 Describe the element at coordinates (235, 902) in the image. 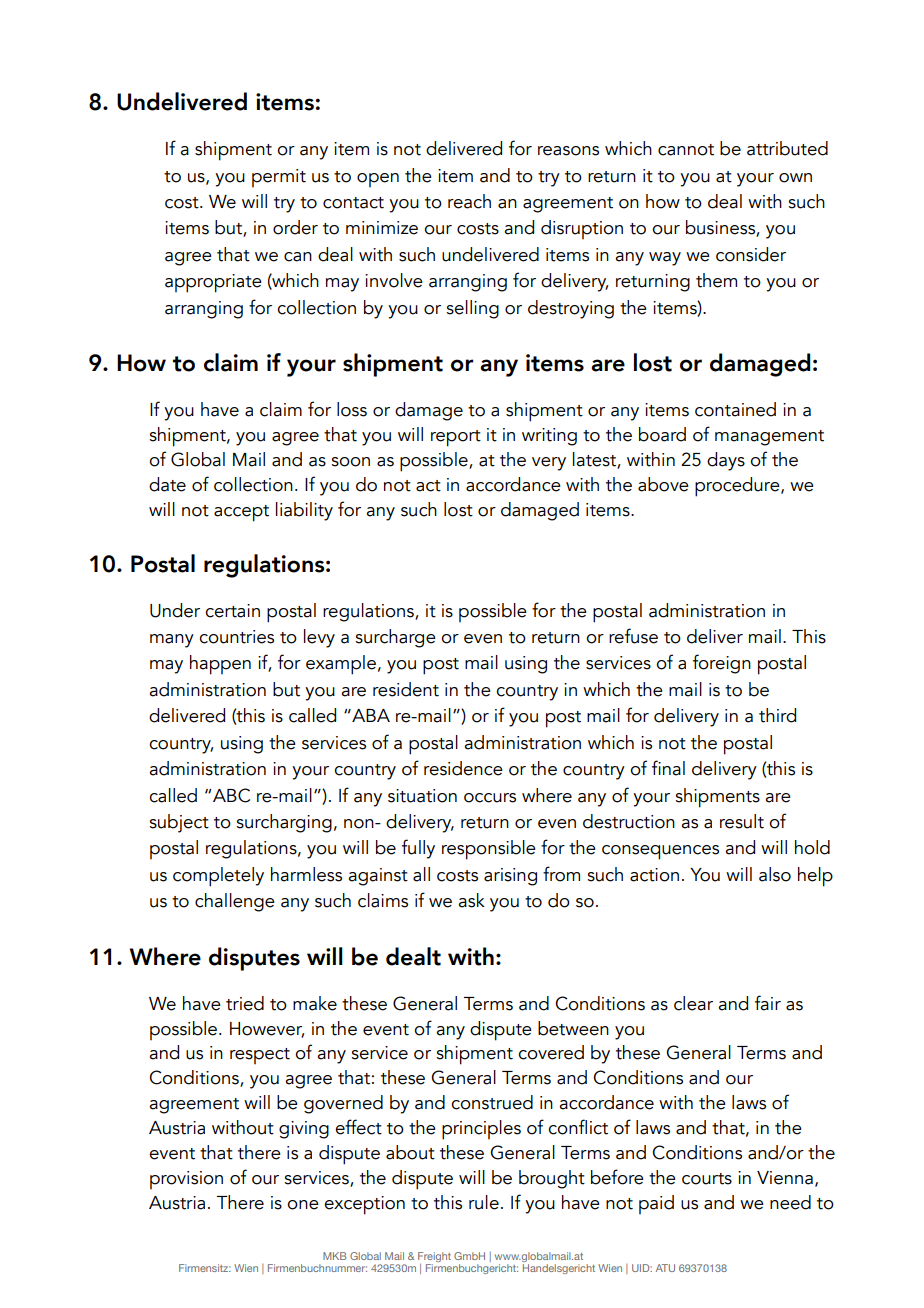

I see `challenge` at that location.
